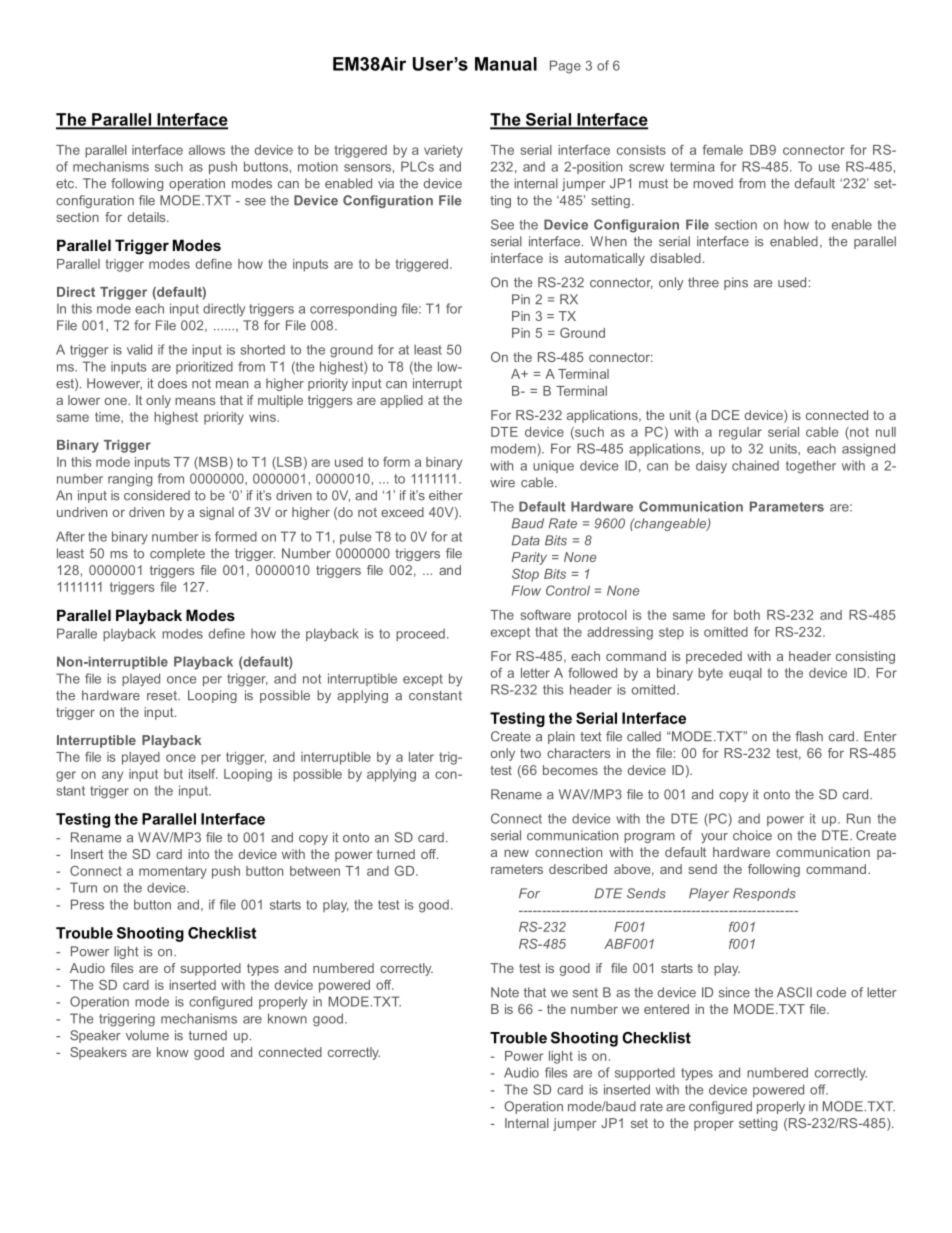  Describe the element at coordinates (207, 150) in the document. I see `allows` at that location.
